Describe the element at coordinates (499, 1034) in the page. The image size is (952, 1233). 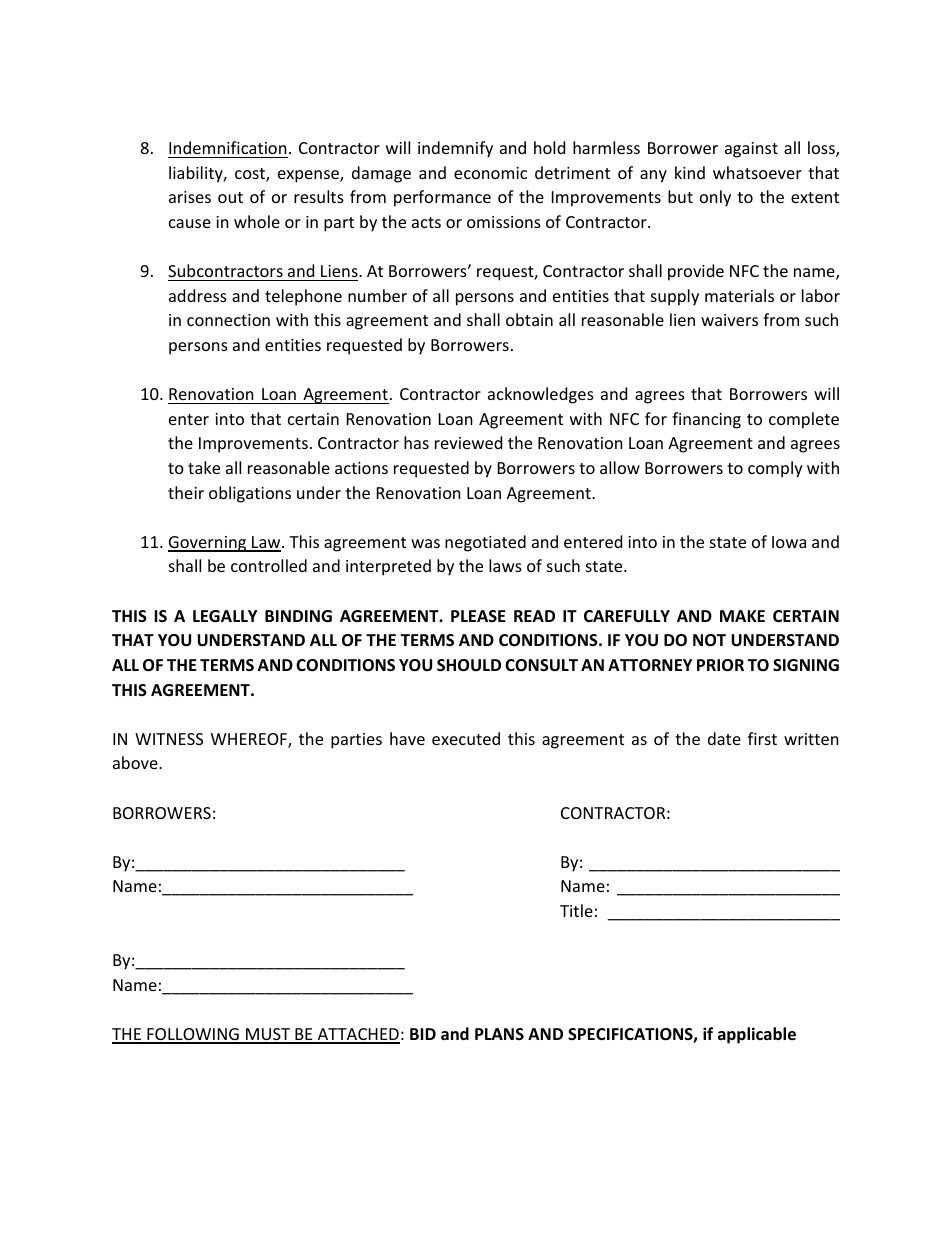
I see `PLANS` at that location.
